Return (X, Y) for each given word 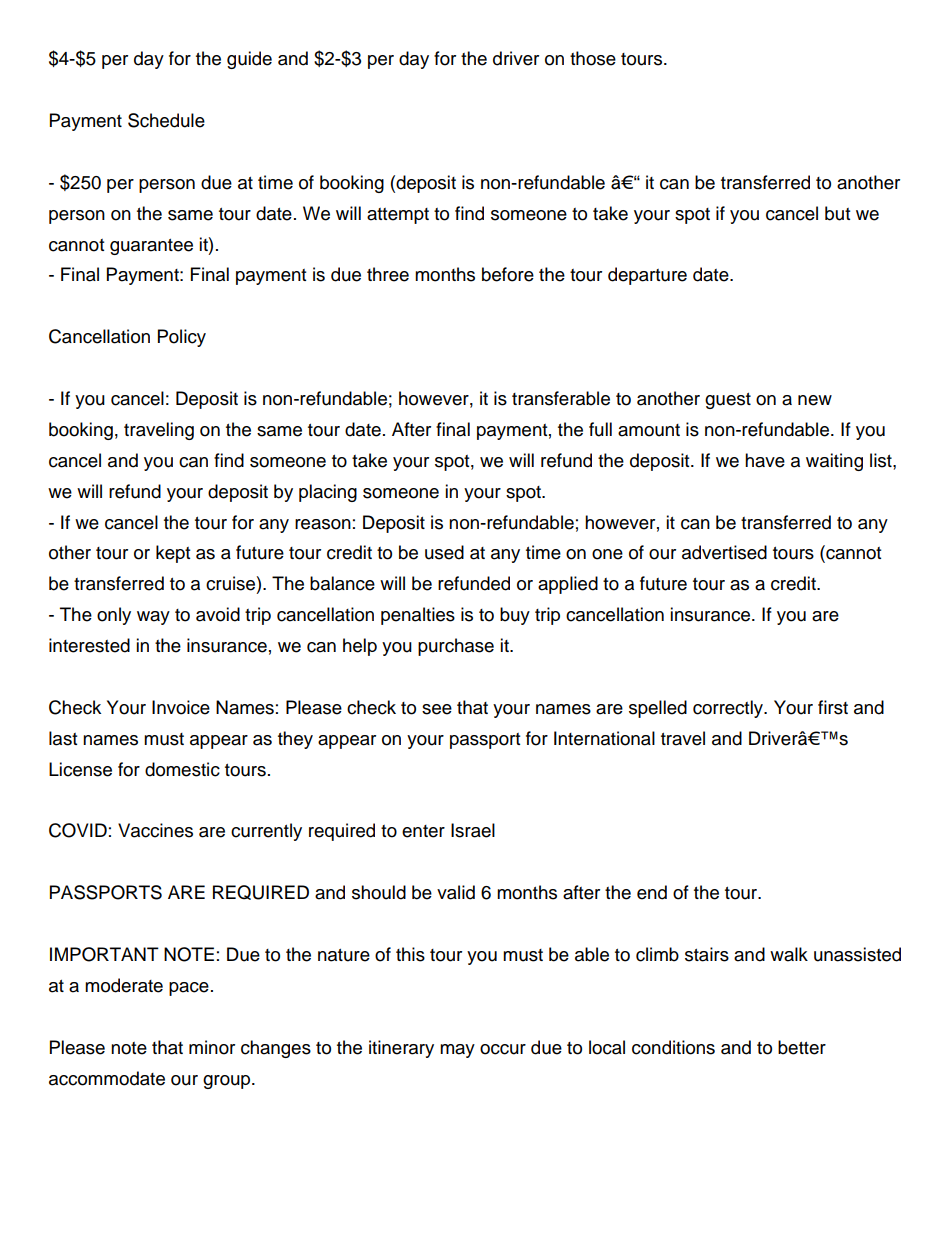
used (444, 552)
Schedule (166, 120)
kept (173, 554)
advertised (724, 552)
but (837, 213)
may (457, 1051)
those (593, 58)
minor (212, 1047)
